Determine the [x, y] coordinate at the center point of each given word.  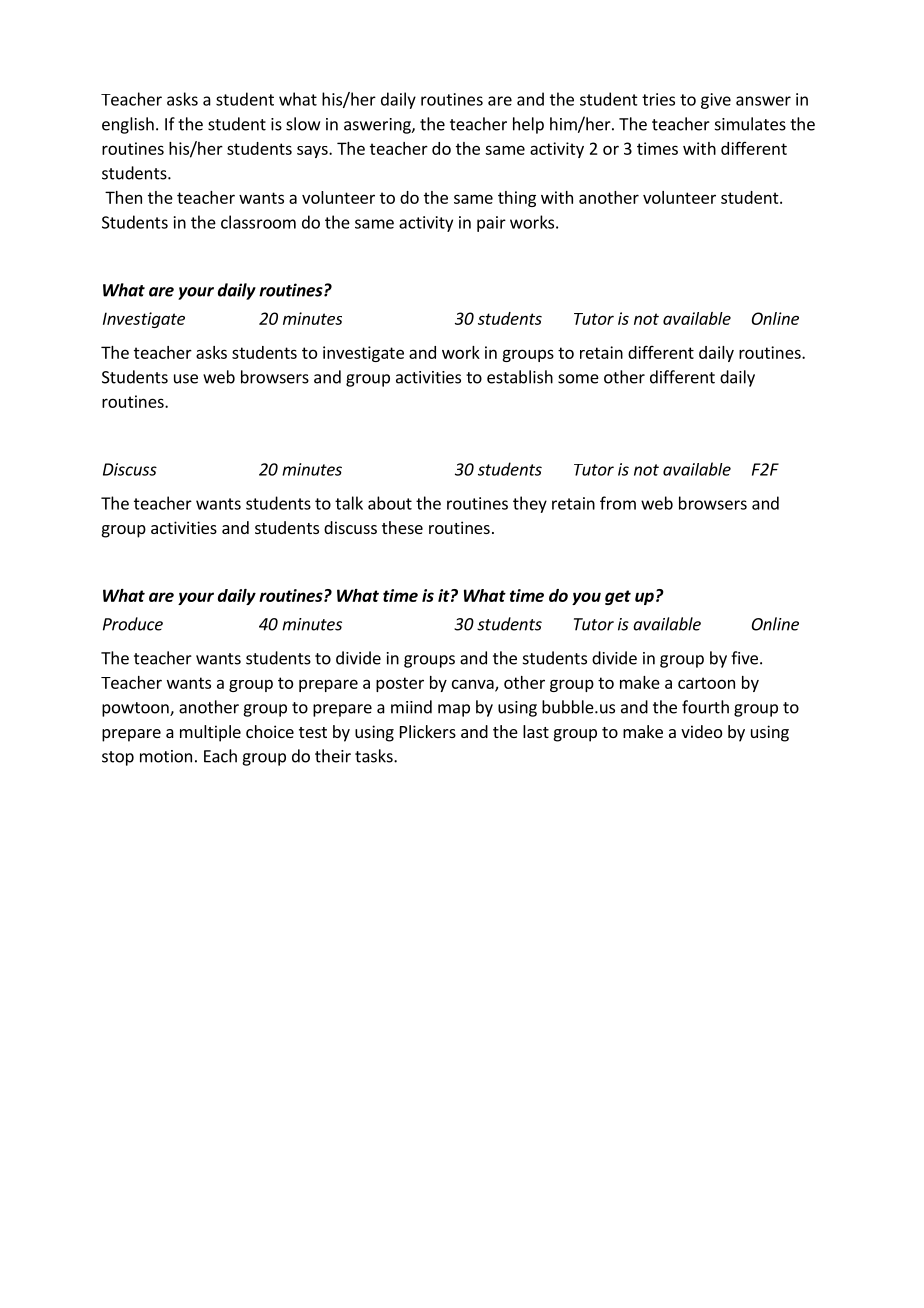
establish [520, 377]
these [402, 527]
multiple [210, 733]
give [716, 101]
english [128, 125]
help [528, 125]
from [618, 503]
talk [349, 503]
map [454, 710]
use [186, 379]
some [578, 379]
